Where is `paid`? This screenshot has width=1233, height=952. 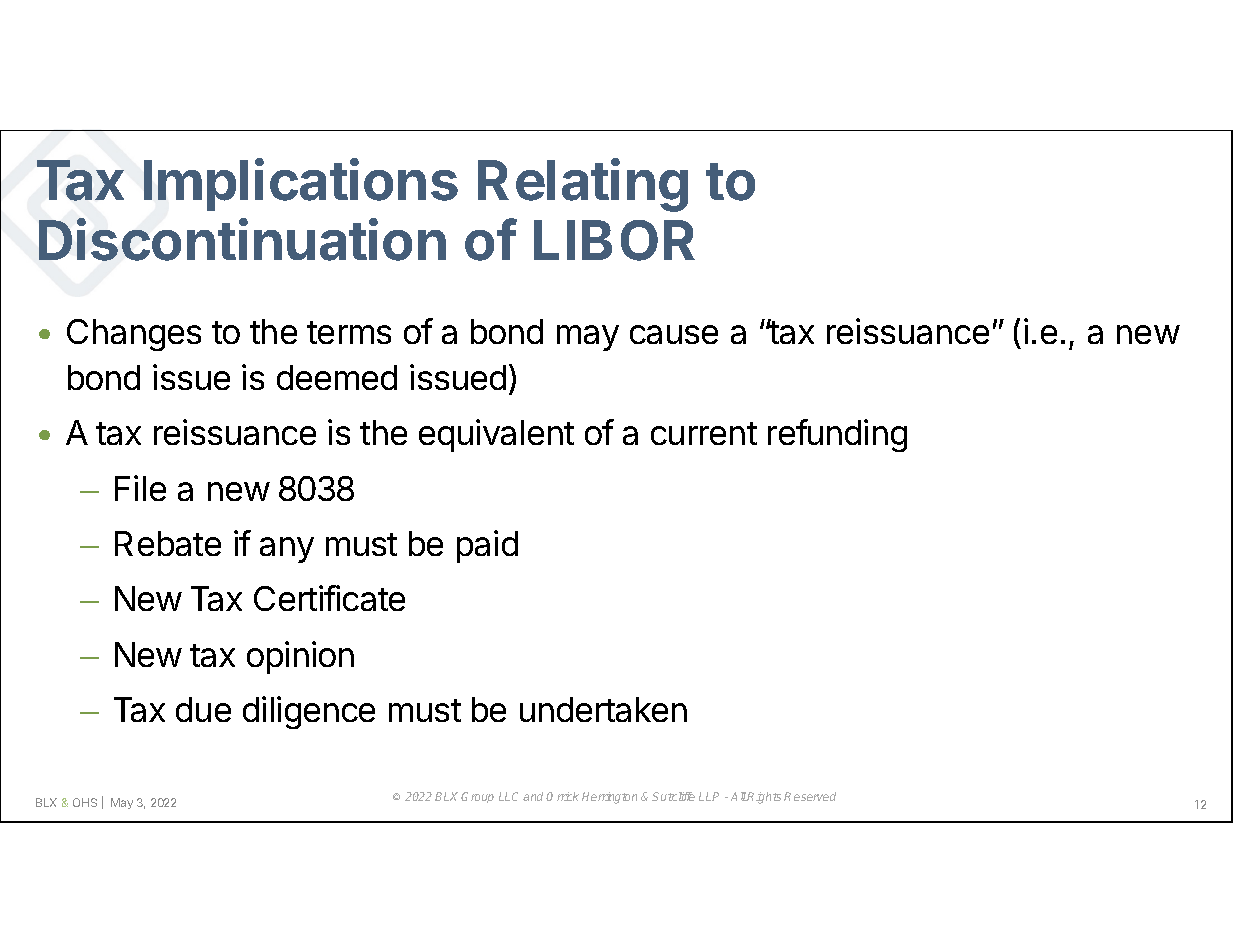 paid is located at coordinates (487, 546).
